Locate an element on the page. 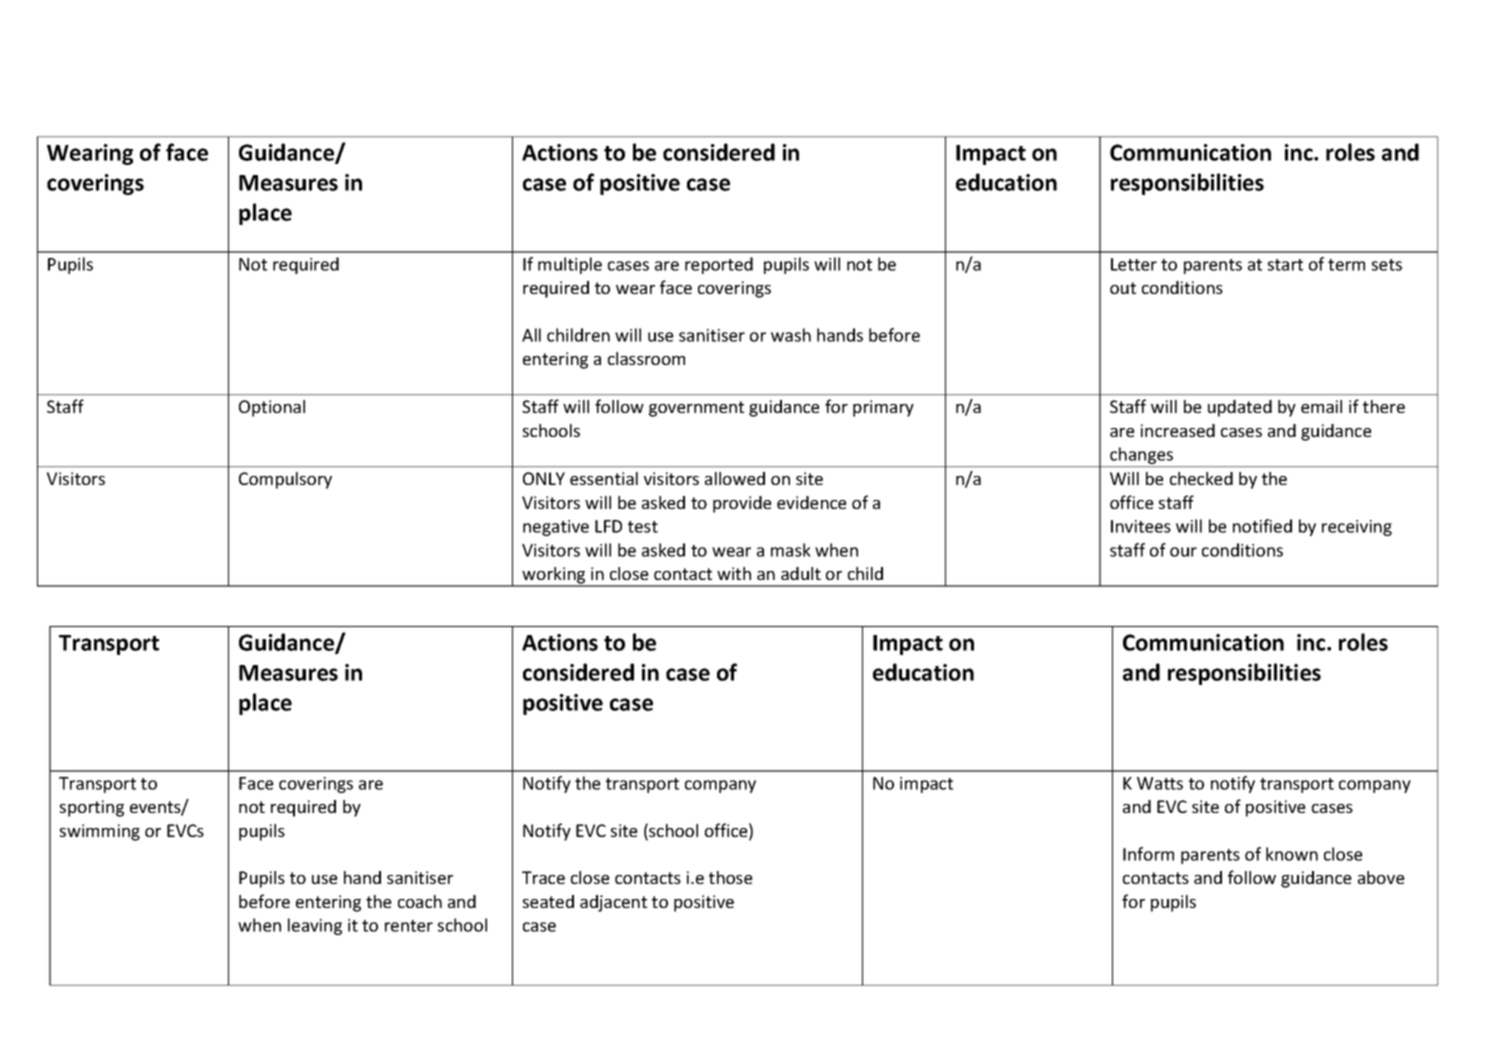  Compulsory is located at coordinates (285, 480).
